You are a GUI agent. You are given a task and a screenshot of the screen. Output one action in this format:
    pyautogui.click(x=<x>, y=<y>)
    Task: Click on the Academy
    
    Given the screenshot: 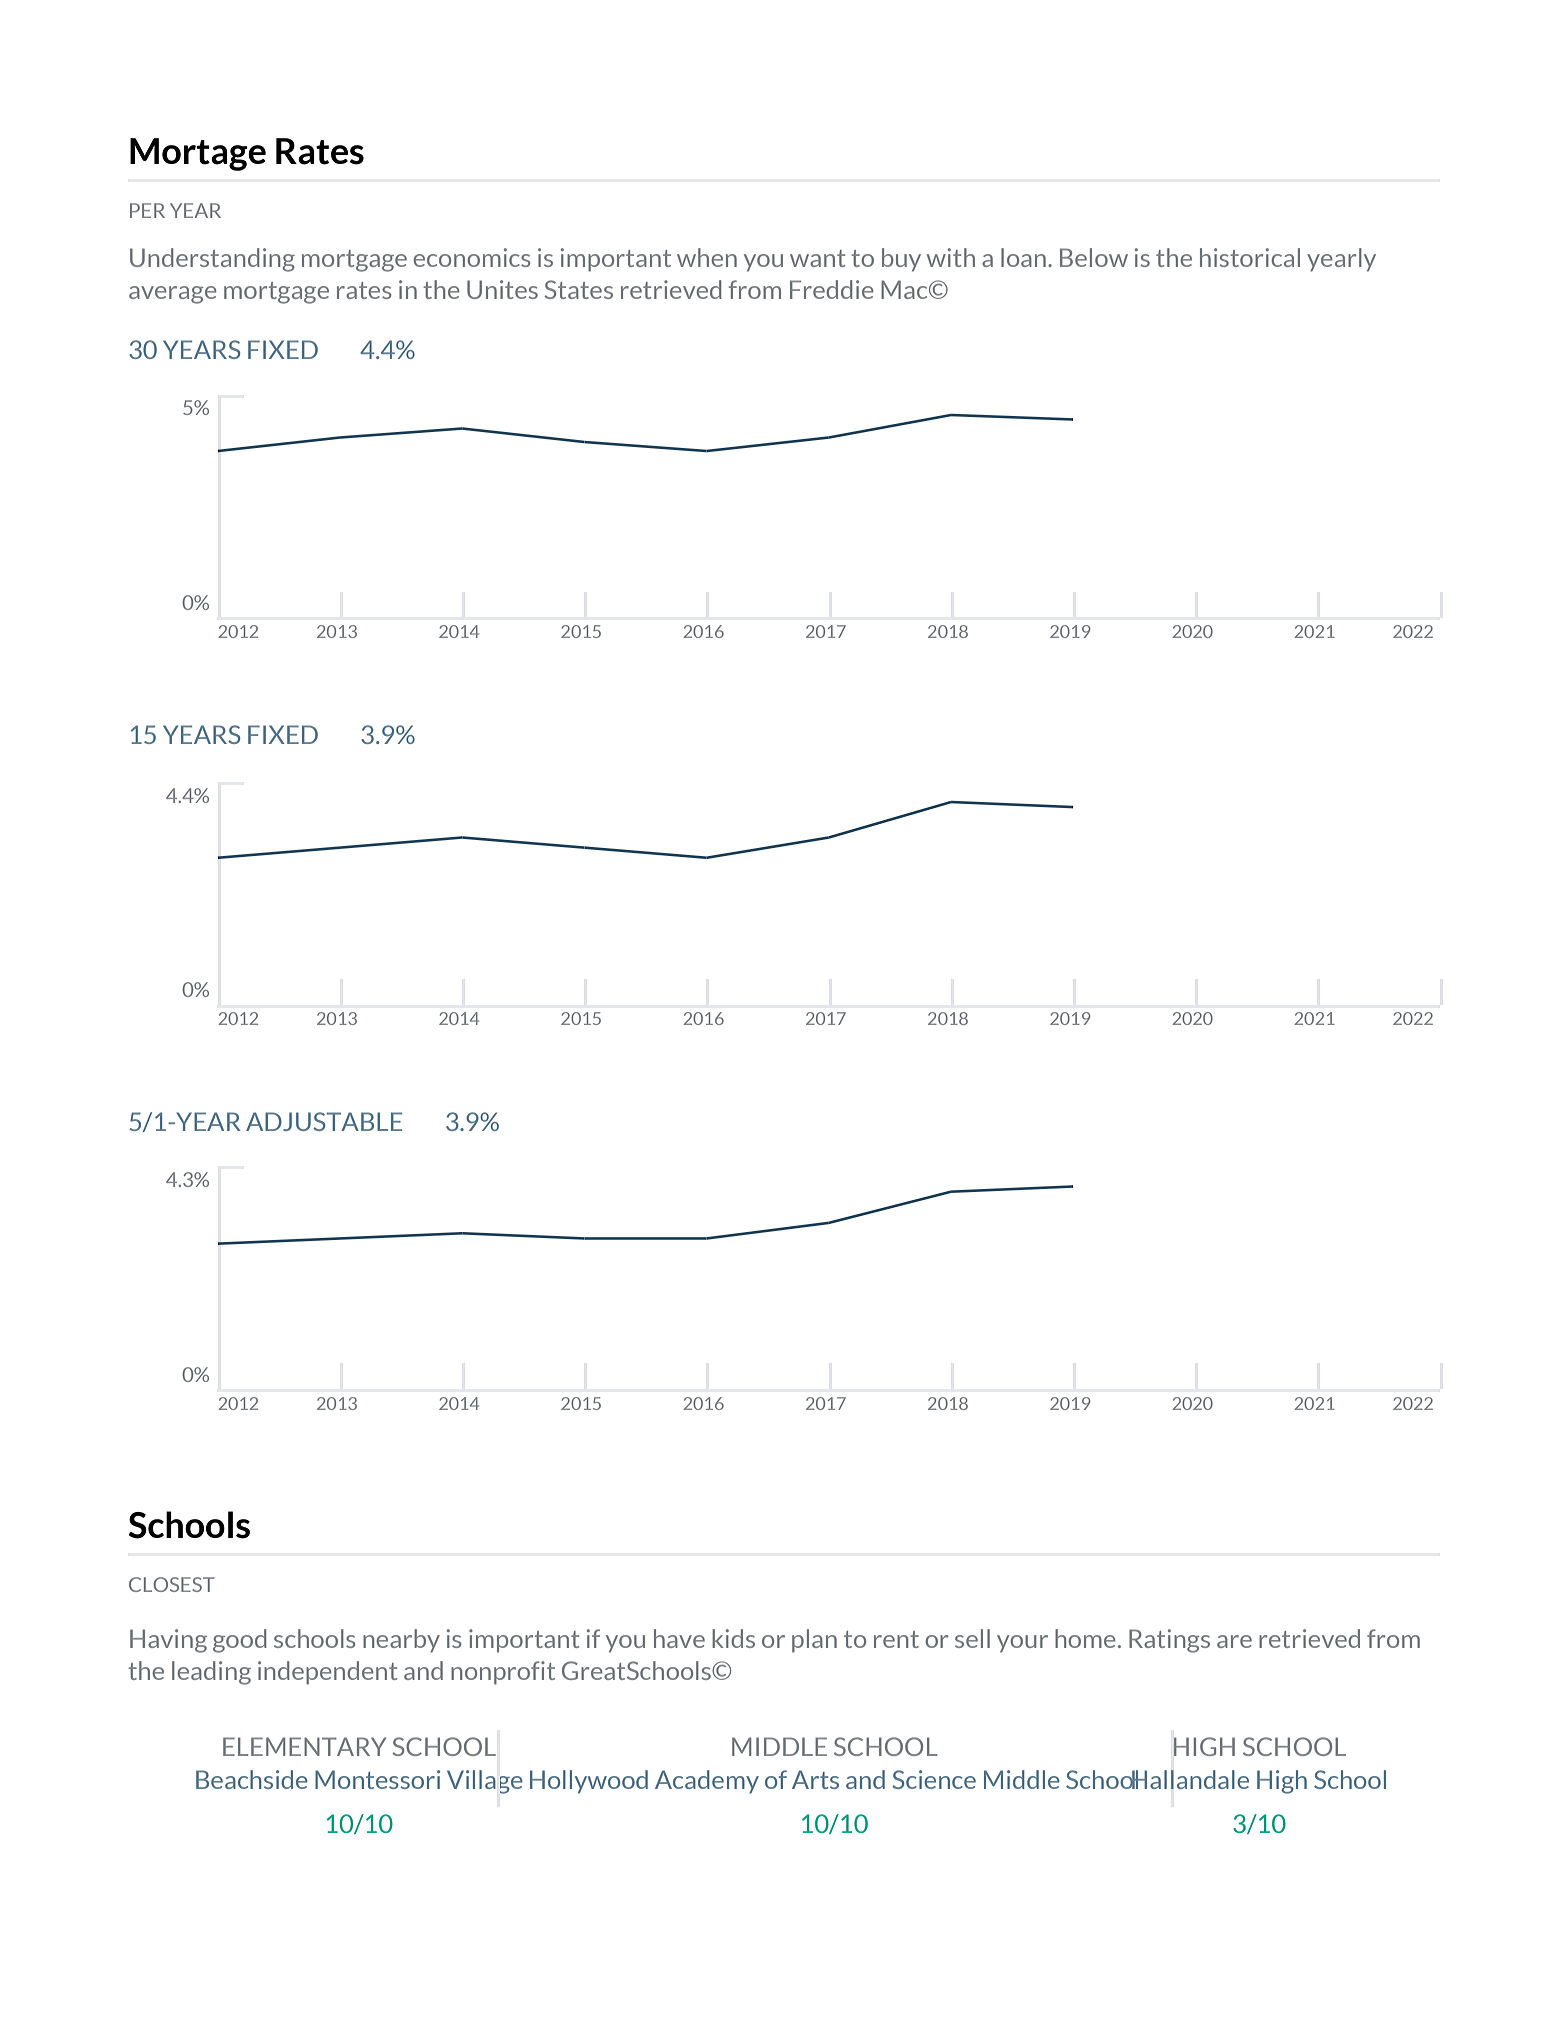 What is the action you would take?
    pyautogui.click(x=707, y=1782)
